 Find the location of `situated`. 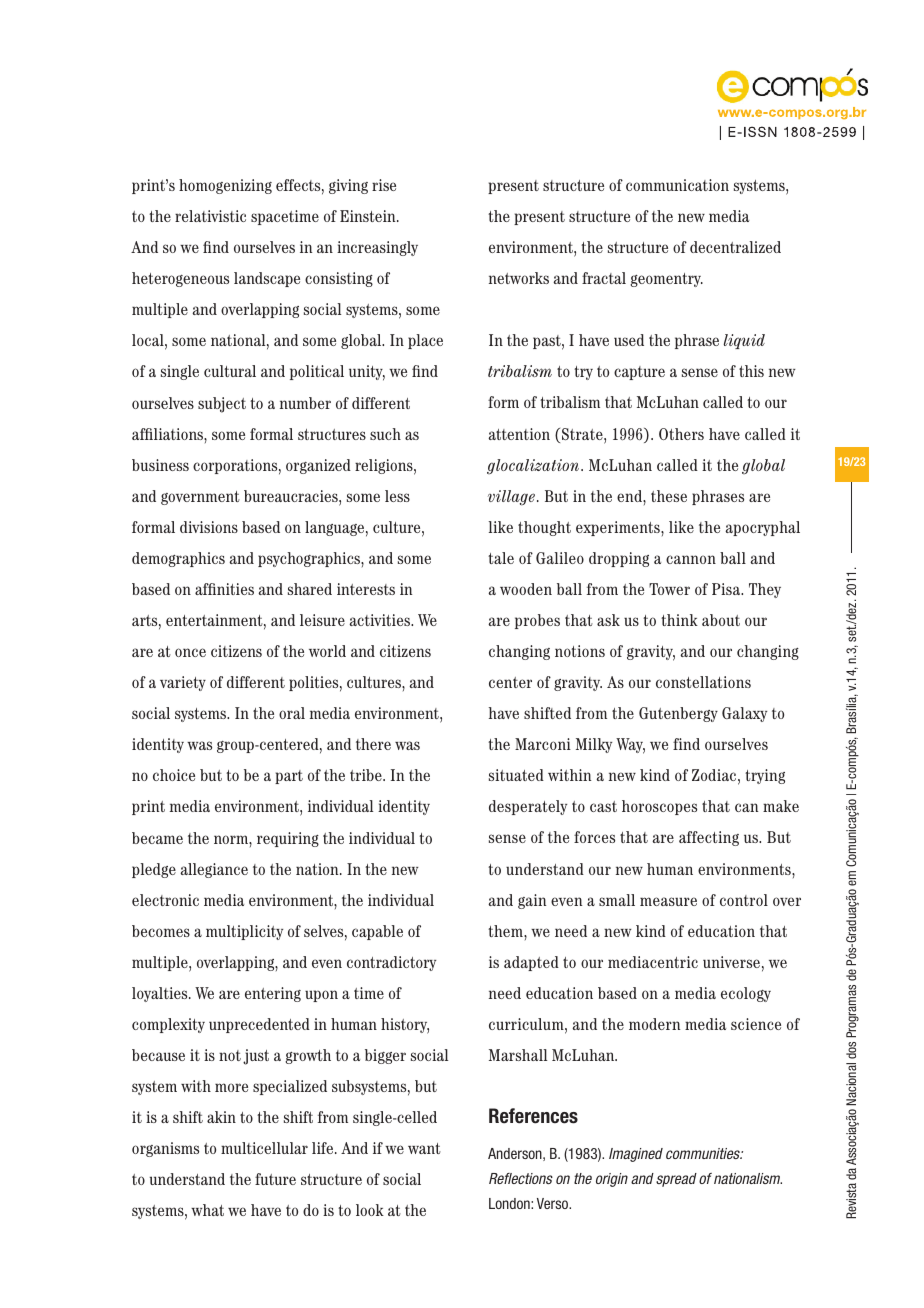

situated is located at coordinates (516, 775).
